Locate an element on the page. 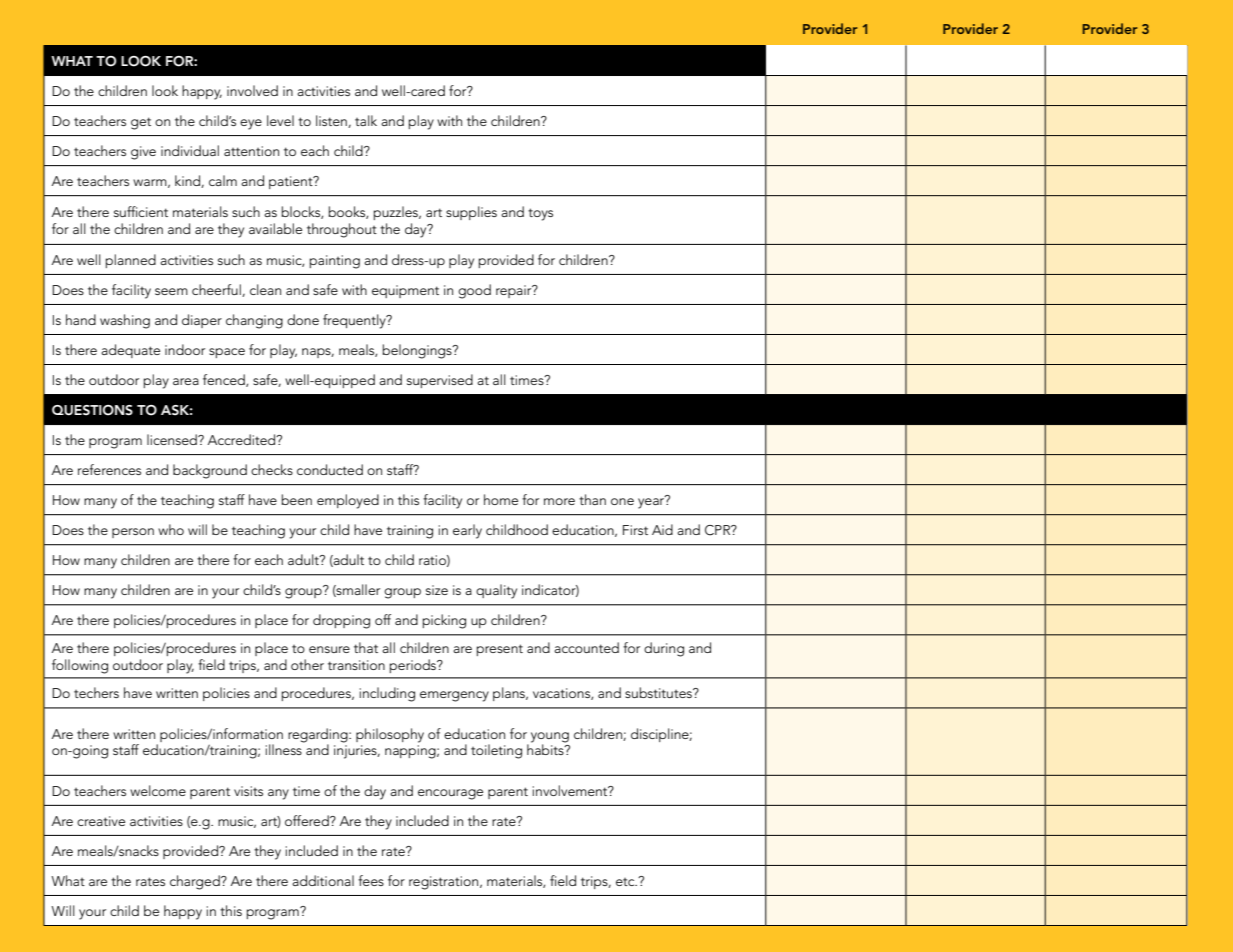 The height and width of the image is (952, 1233). charged is located at coordinates (196, 882).
